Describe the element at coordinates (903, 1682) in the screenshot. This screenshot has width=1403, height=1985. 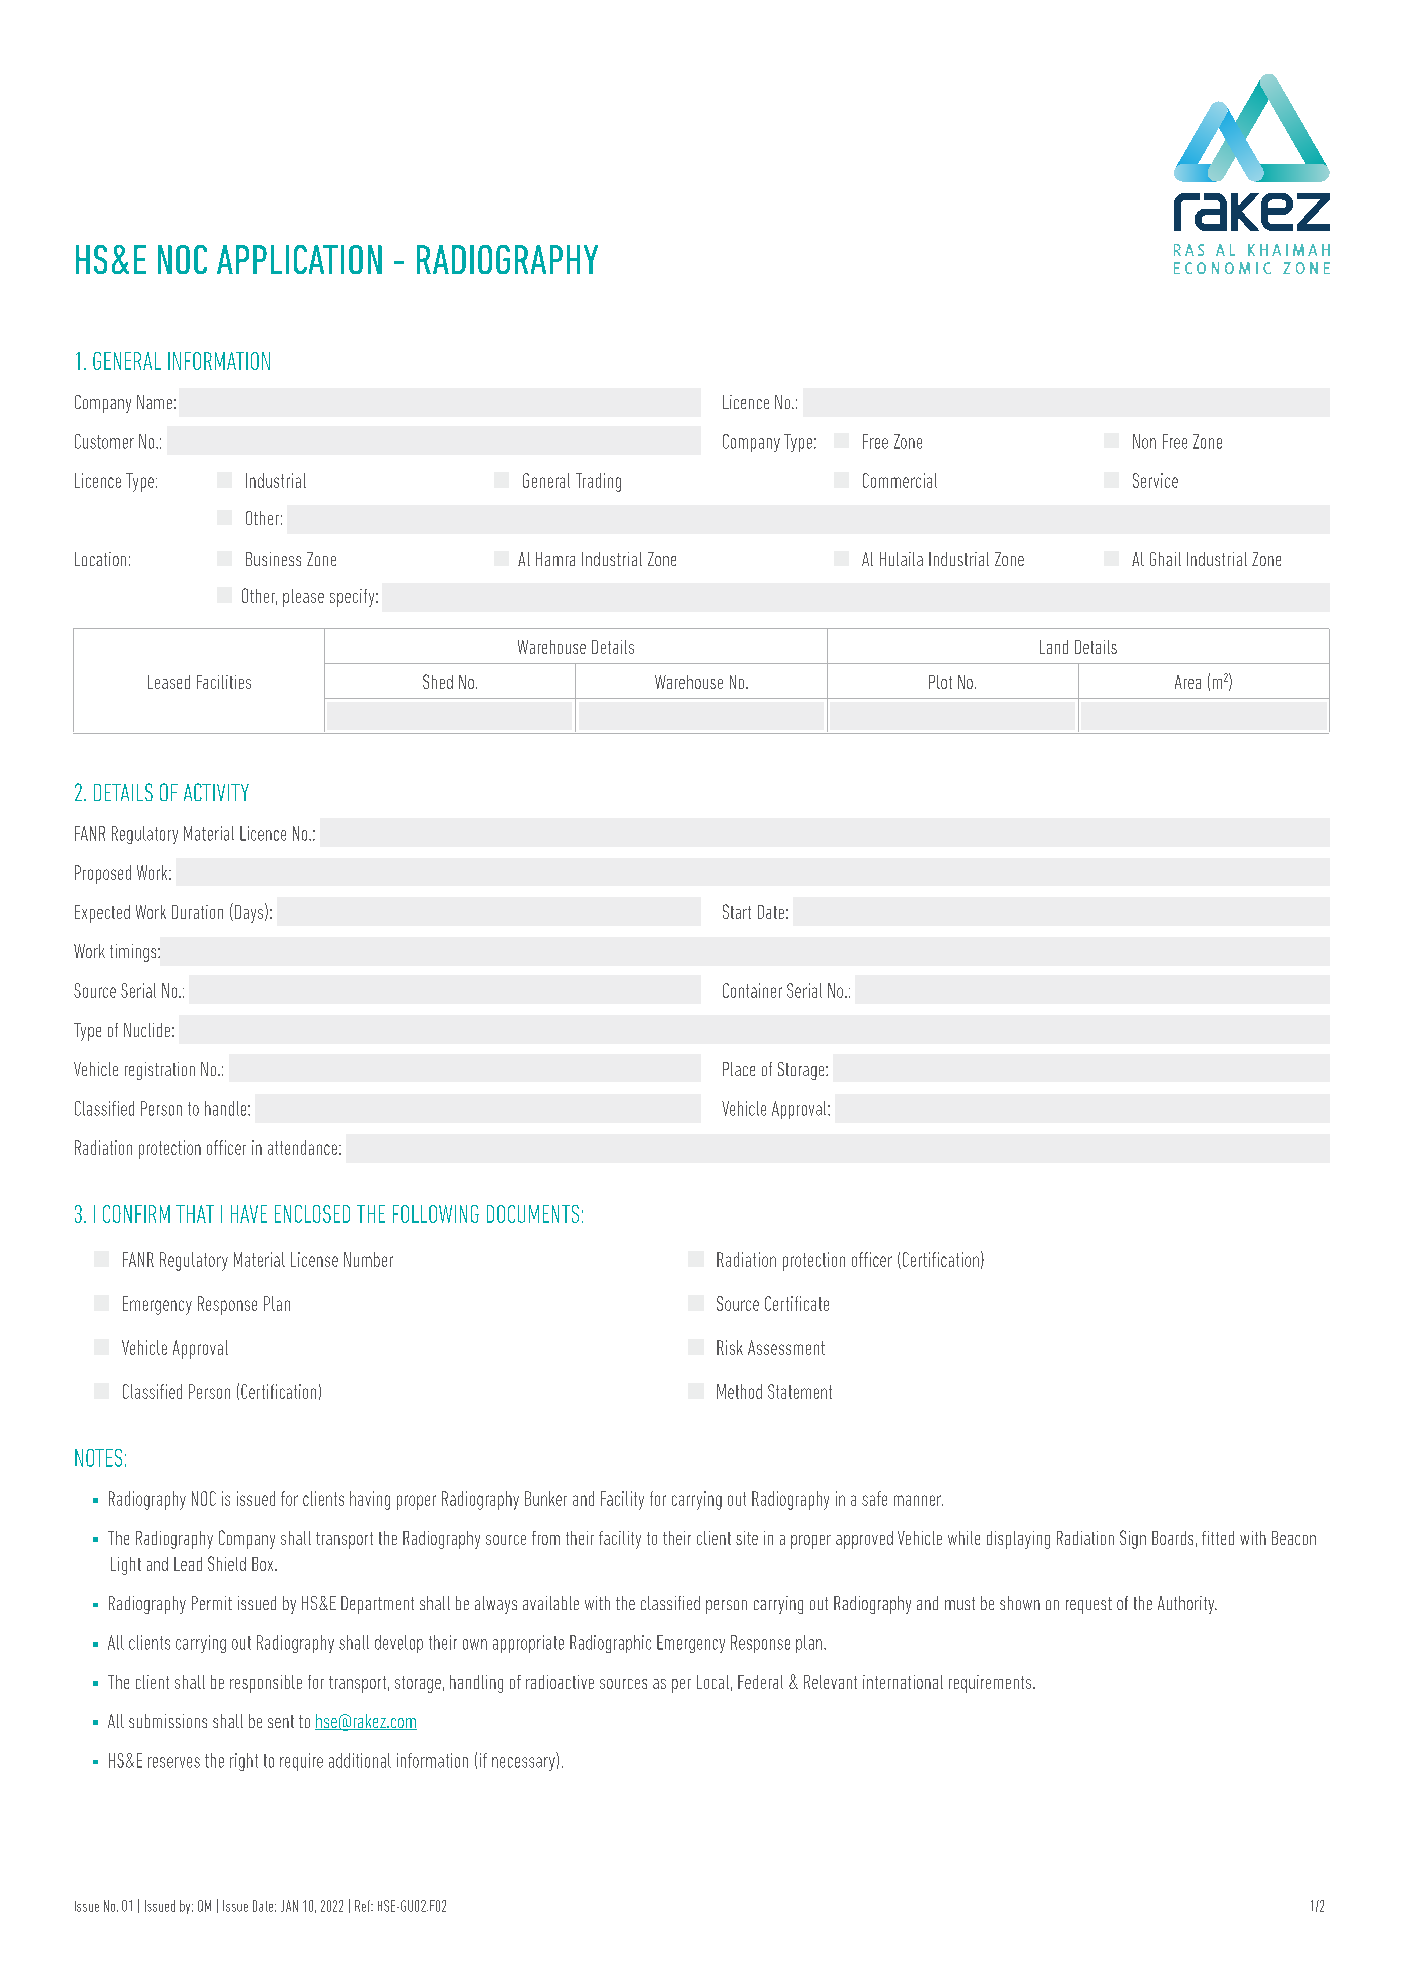
I see `international` at that location.
